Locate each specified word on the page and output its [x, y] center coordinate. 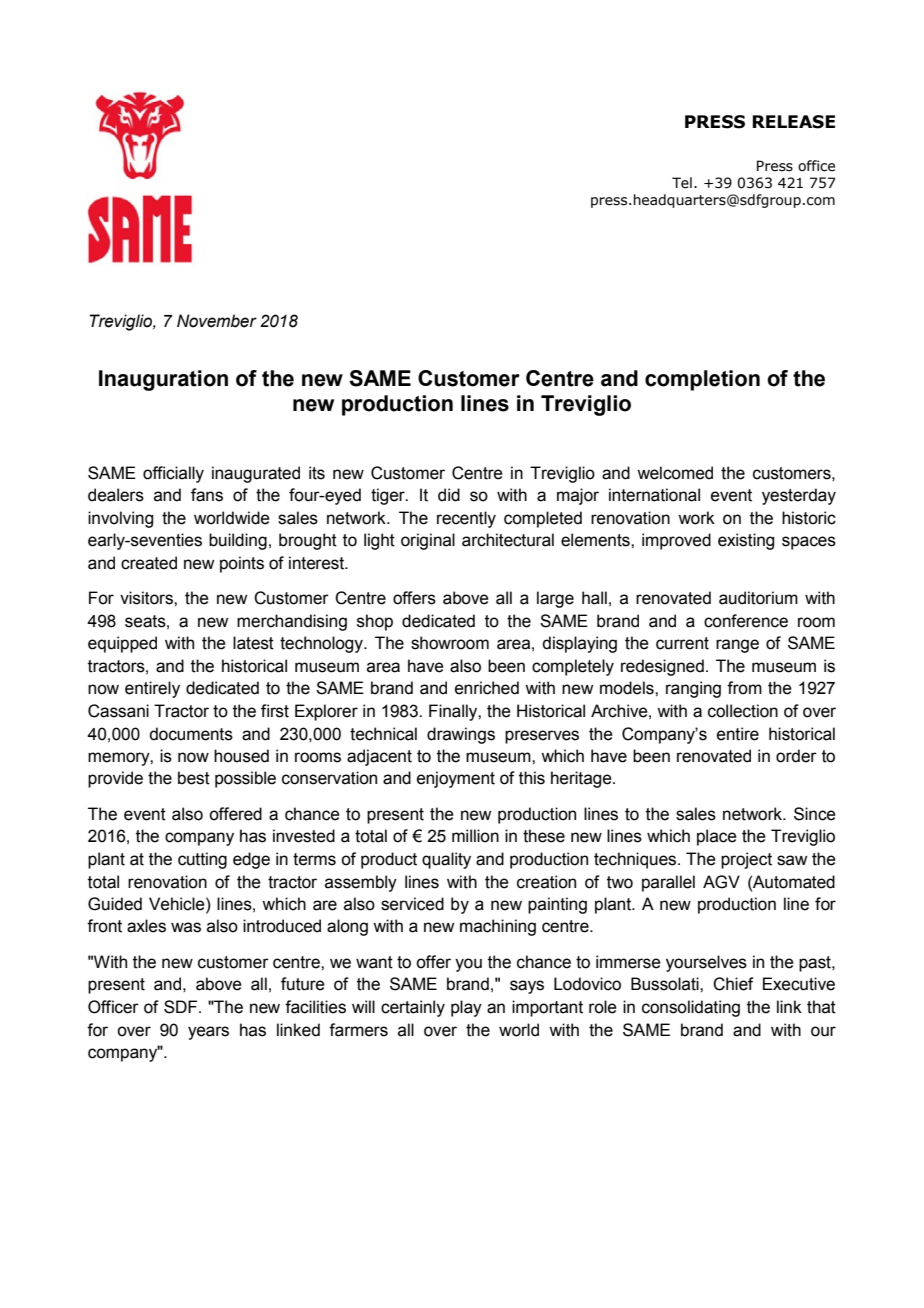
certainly [413, 1008]
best [194, 778]
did [449, 495]
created [149, 563]
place [717, 837]
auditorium [758, 598]
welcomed [675, 473]
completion [702, 380]
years [208, 1033]
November [217, 321]
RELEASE [793, 122]
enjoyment [456, 779]
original [428, 541]
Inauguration [163, 380]
